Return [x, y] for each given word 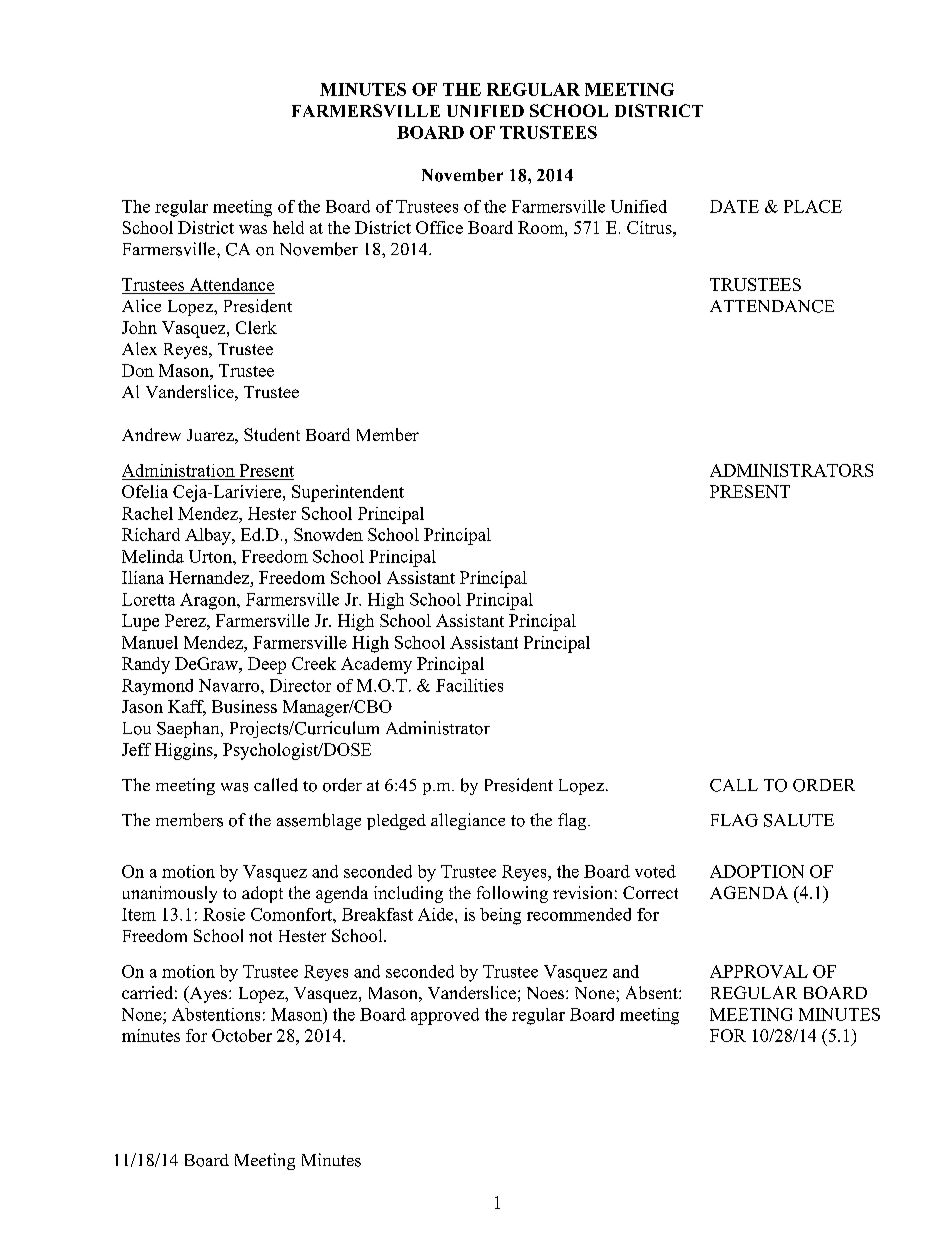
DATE [734, 206]
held [288, 227]
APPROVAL [759, 971]
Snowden [328, 534]
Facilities [469, 685]
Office [439, 227]
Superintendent [348, 493]
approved [445, 1016]
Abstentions [216, 1014]
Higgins [185, 751]
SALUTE [799, 820]
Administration [178, 470]
